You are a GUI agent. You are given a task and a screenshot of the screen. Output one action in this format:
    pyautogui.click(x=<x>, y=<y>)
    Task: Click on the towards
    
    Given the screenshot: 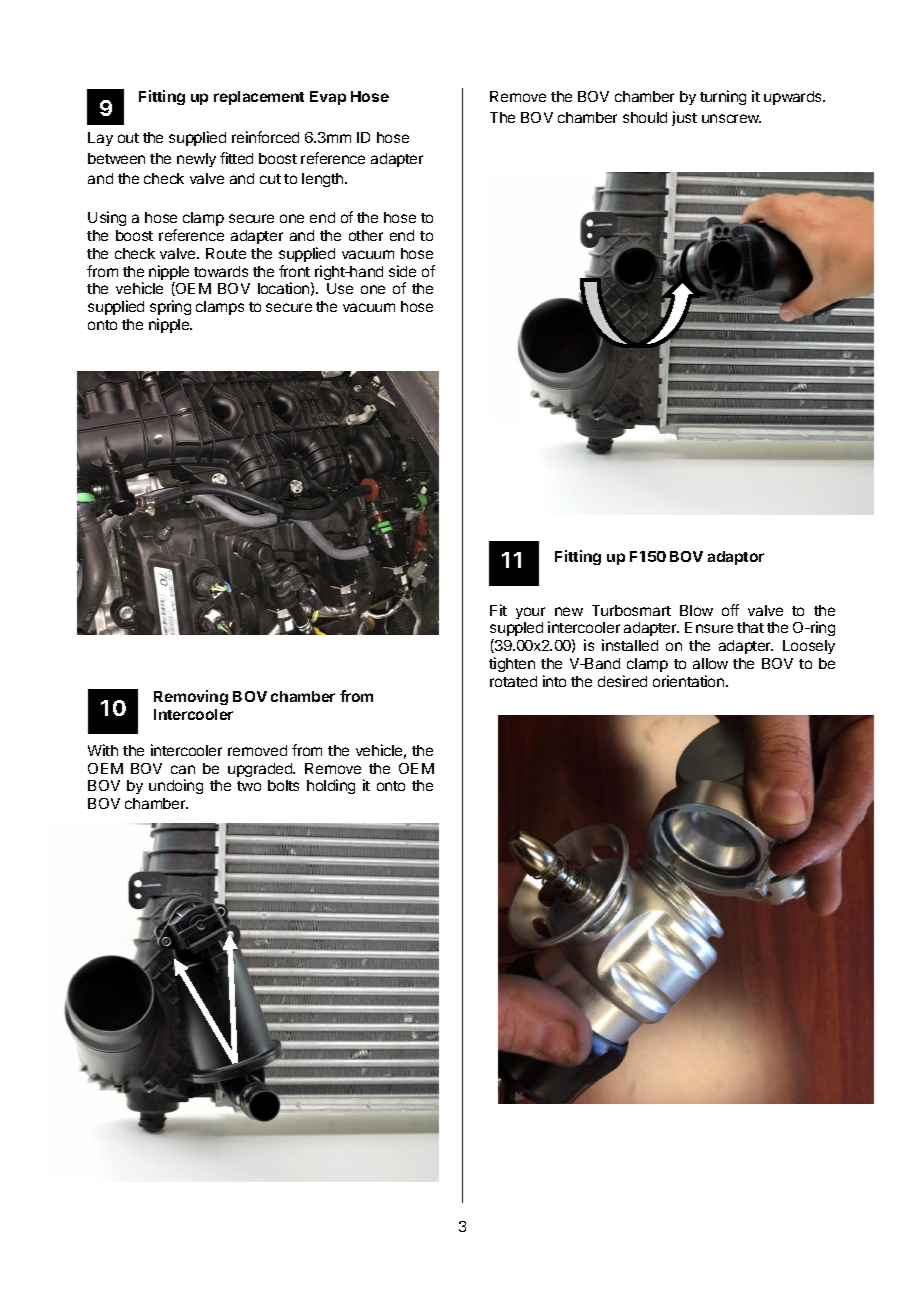 What is the action you would take?
    pyautogui.click(x=221, y=271)
